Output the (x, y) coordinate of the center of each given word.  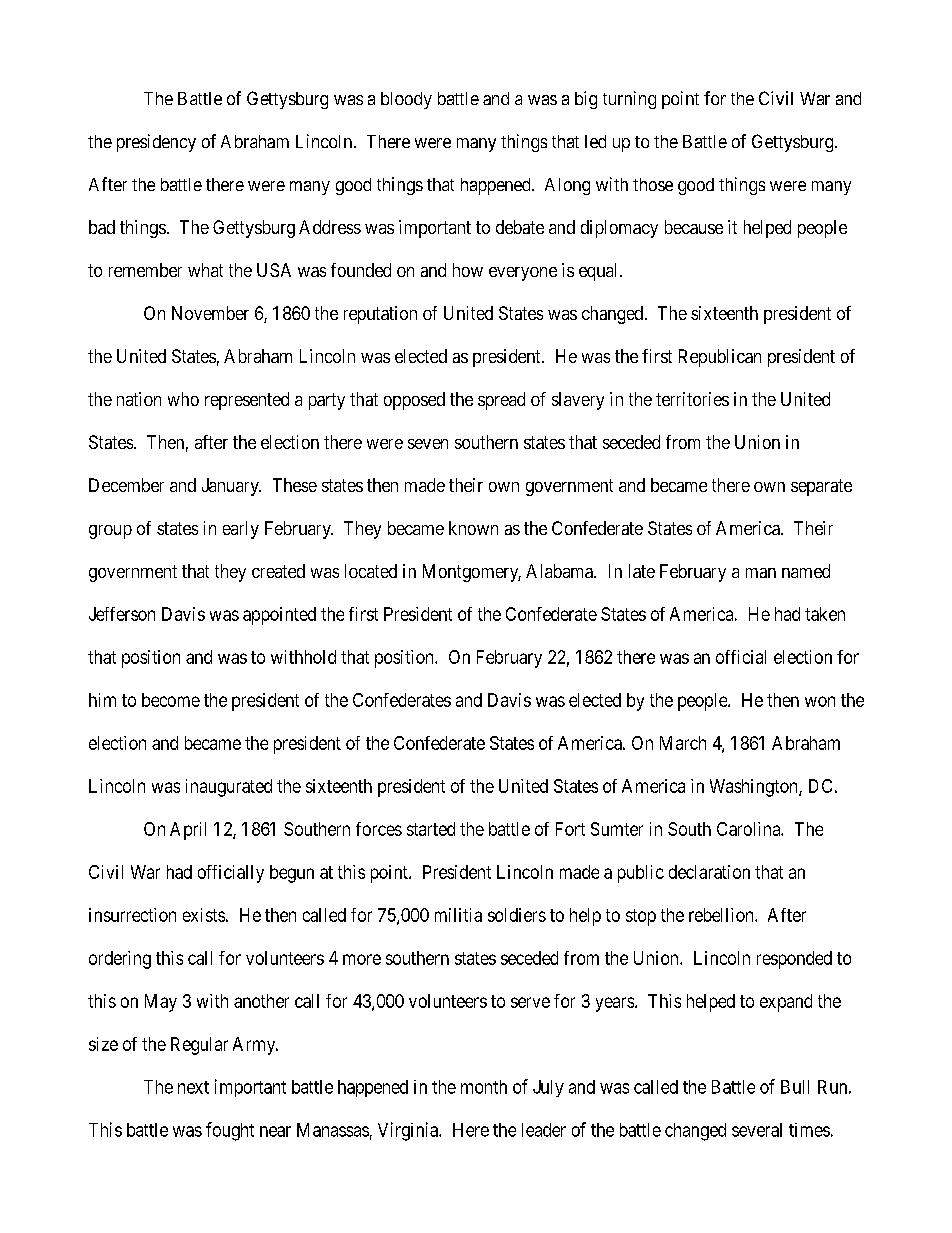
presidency (156, 143)
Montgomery (472, 573)
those (653, 184)
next (193, 1087)
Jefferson (122, 614)
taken (825, 614)
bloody (406, 100)
